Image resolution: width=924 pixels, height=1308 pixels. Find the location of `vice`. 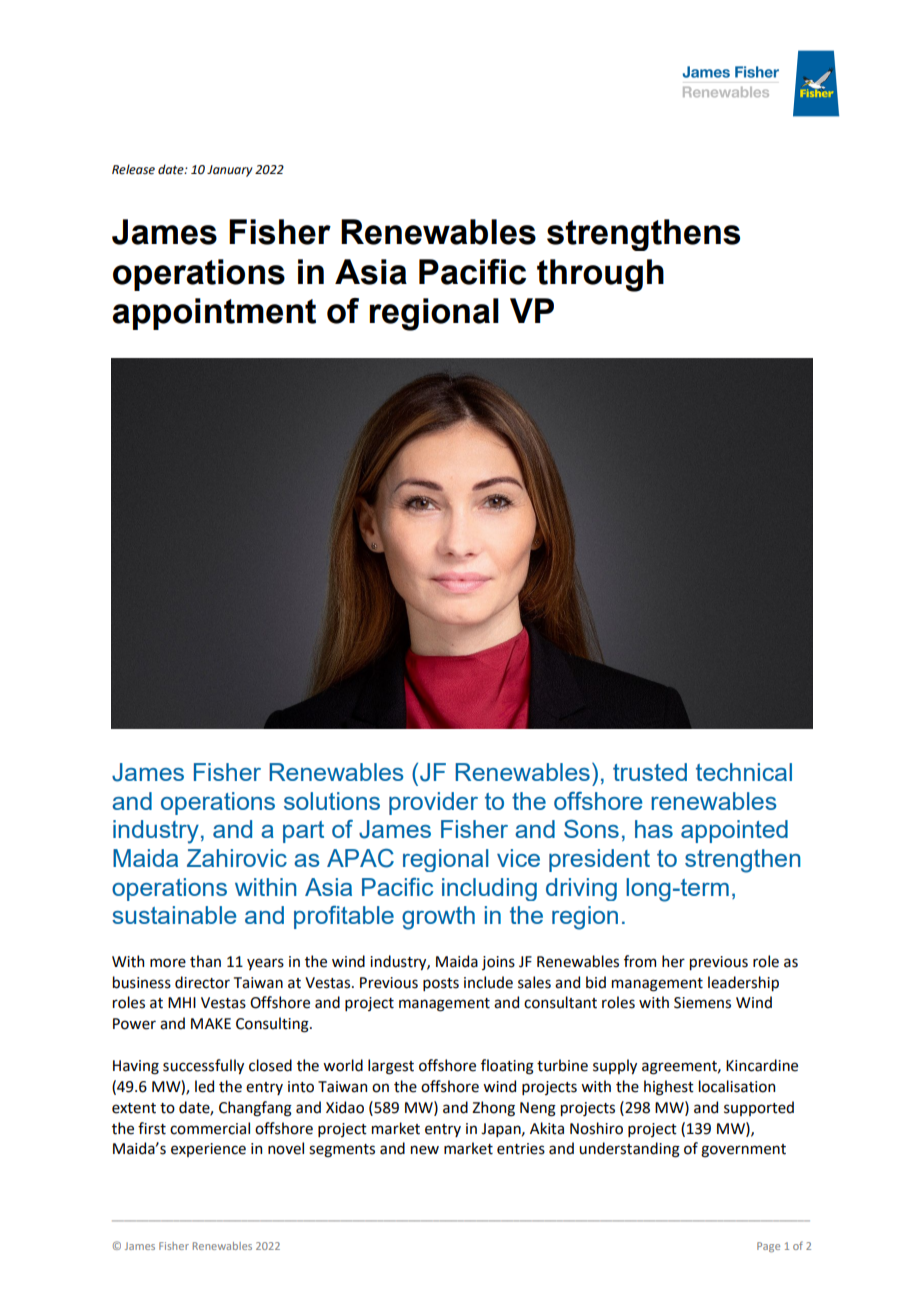

vice is located at coordinates (518, 858).
